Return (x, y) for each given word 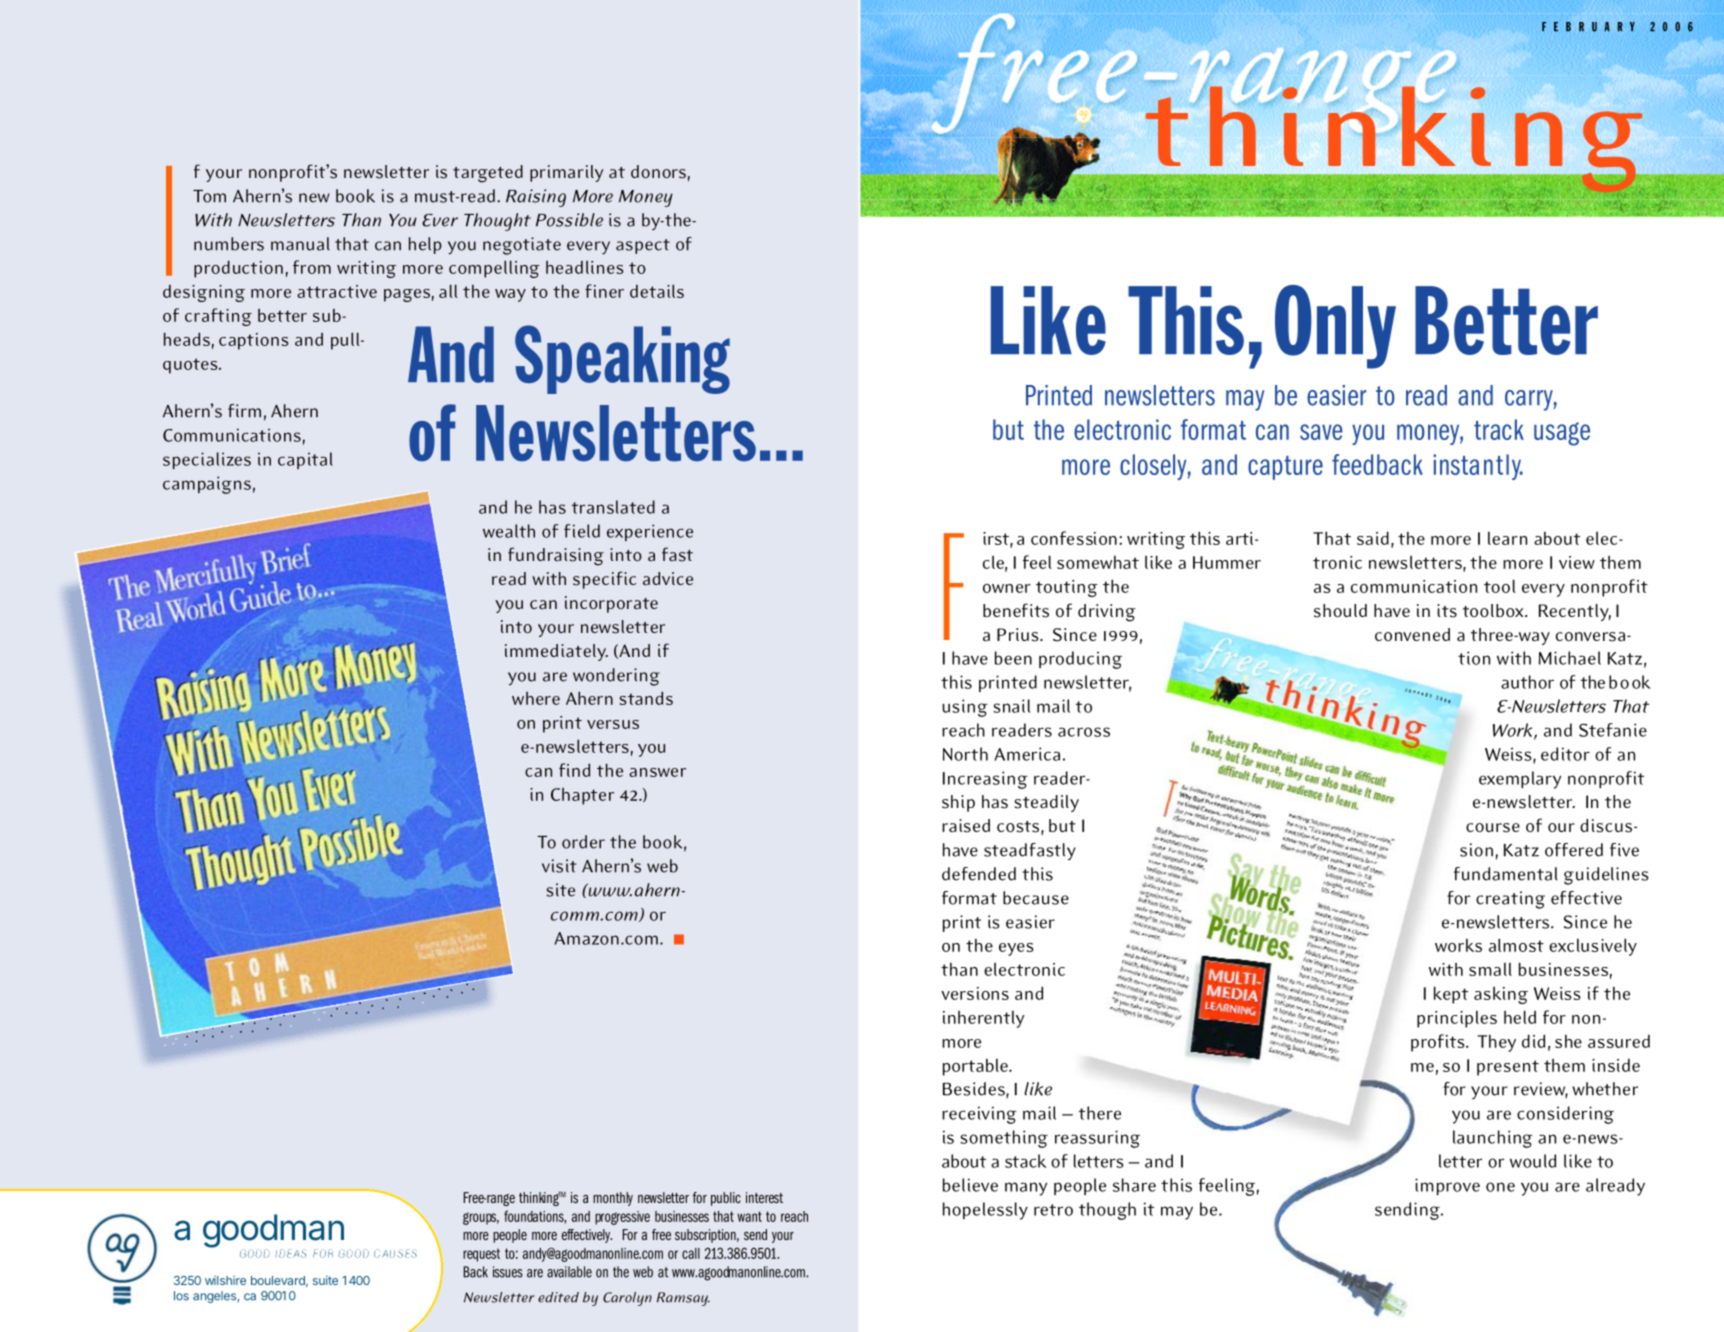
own (998, 588)
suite (325, 1280)
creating (1510, 900)
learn (1507, 538)
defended (979, 874)
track (1499, 429)
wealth (509, 531)
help (425, 245)
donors (658, 172)
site (560, 890)
